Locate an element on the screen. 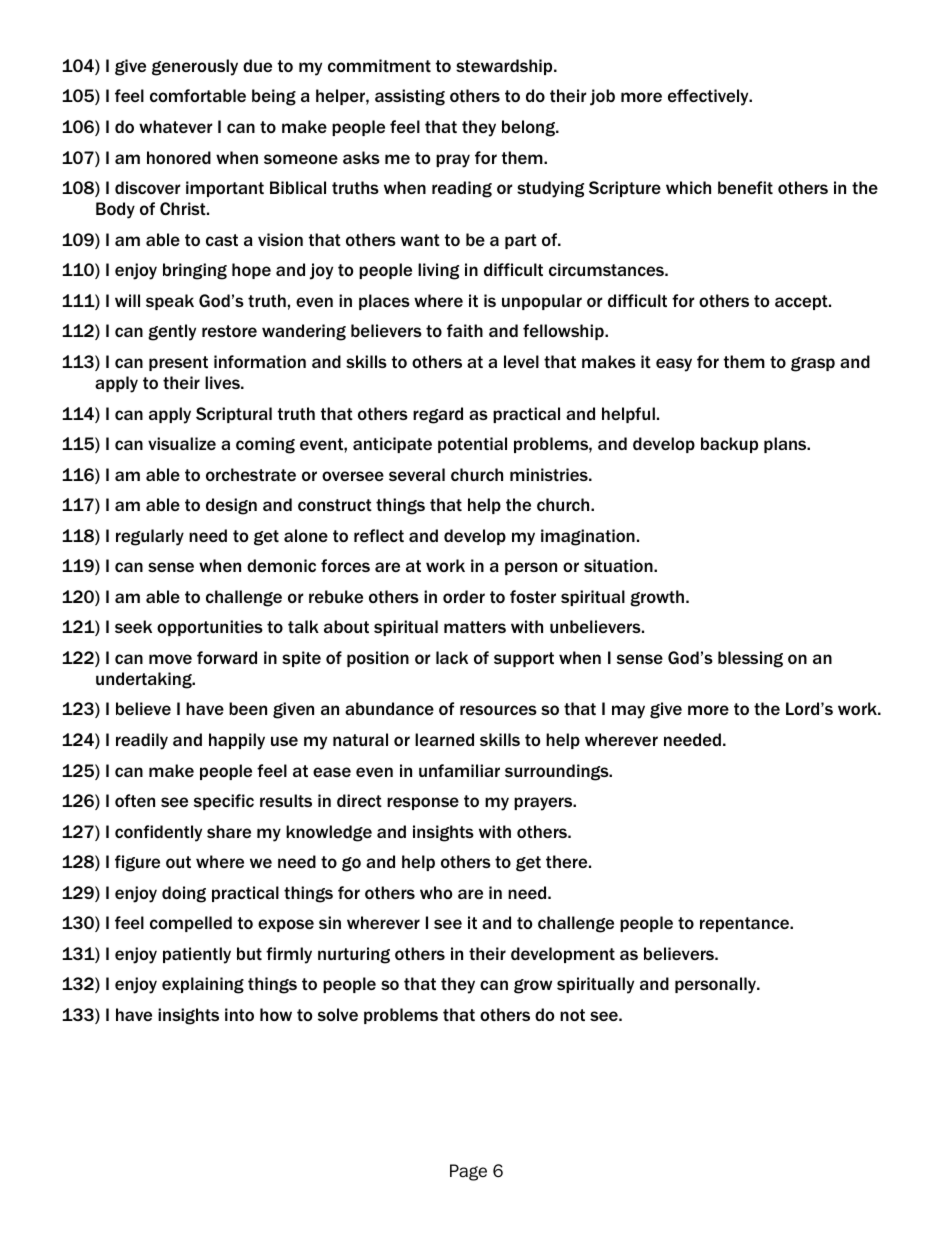 This screenshot has width=952, height=1233. backup is located at coordinates (729, 445).
